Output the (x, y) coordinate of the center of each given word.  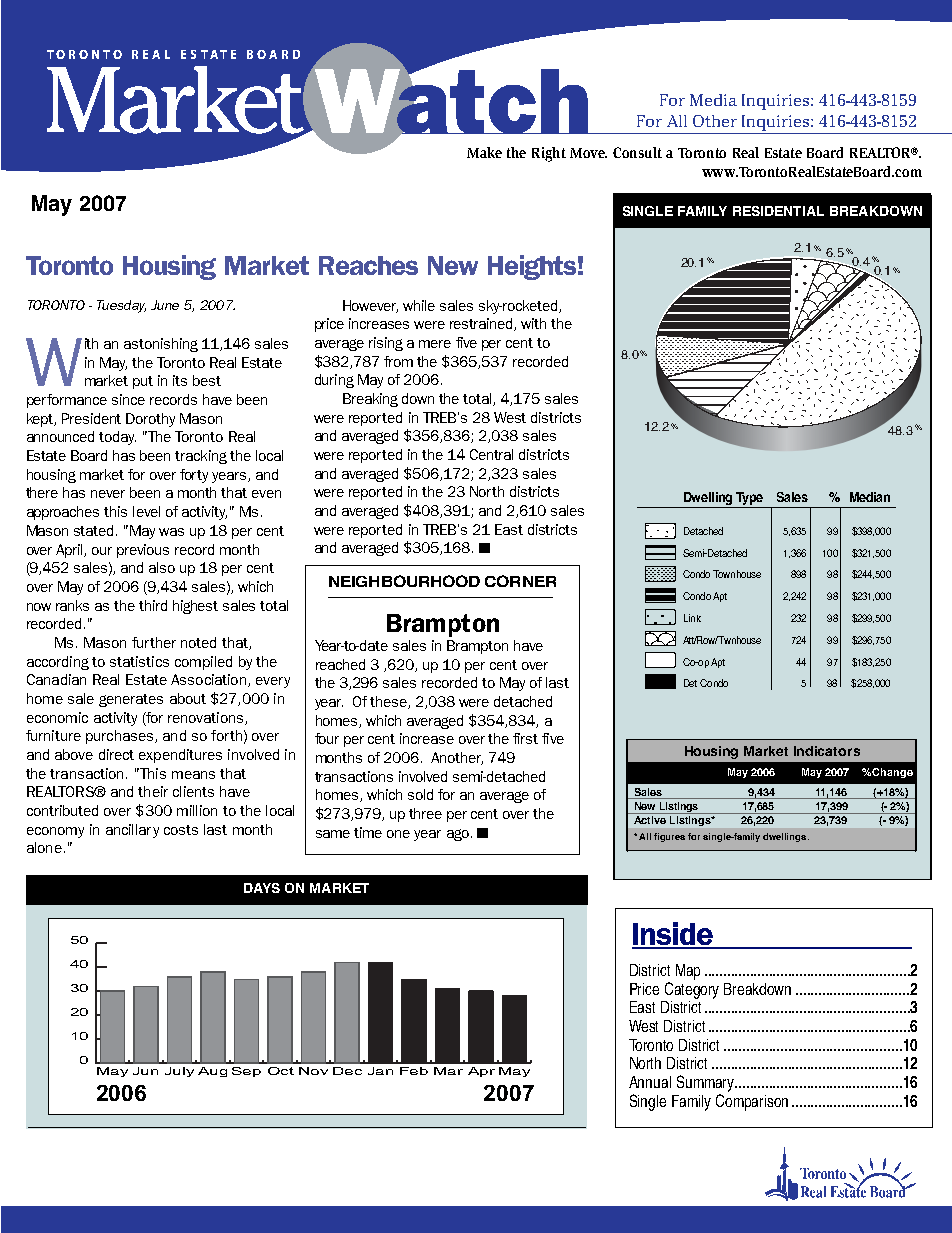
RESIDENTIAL (778, 211)
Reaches (368, 265)
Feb (414, 1071)
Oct (281, 1071)
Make (484, 152)
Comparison (752, 1102)
